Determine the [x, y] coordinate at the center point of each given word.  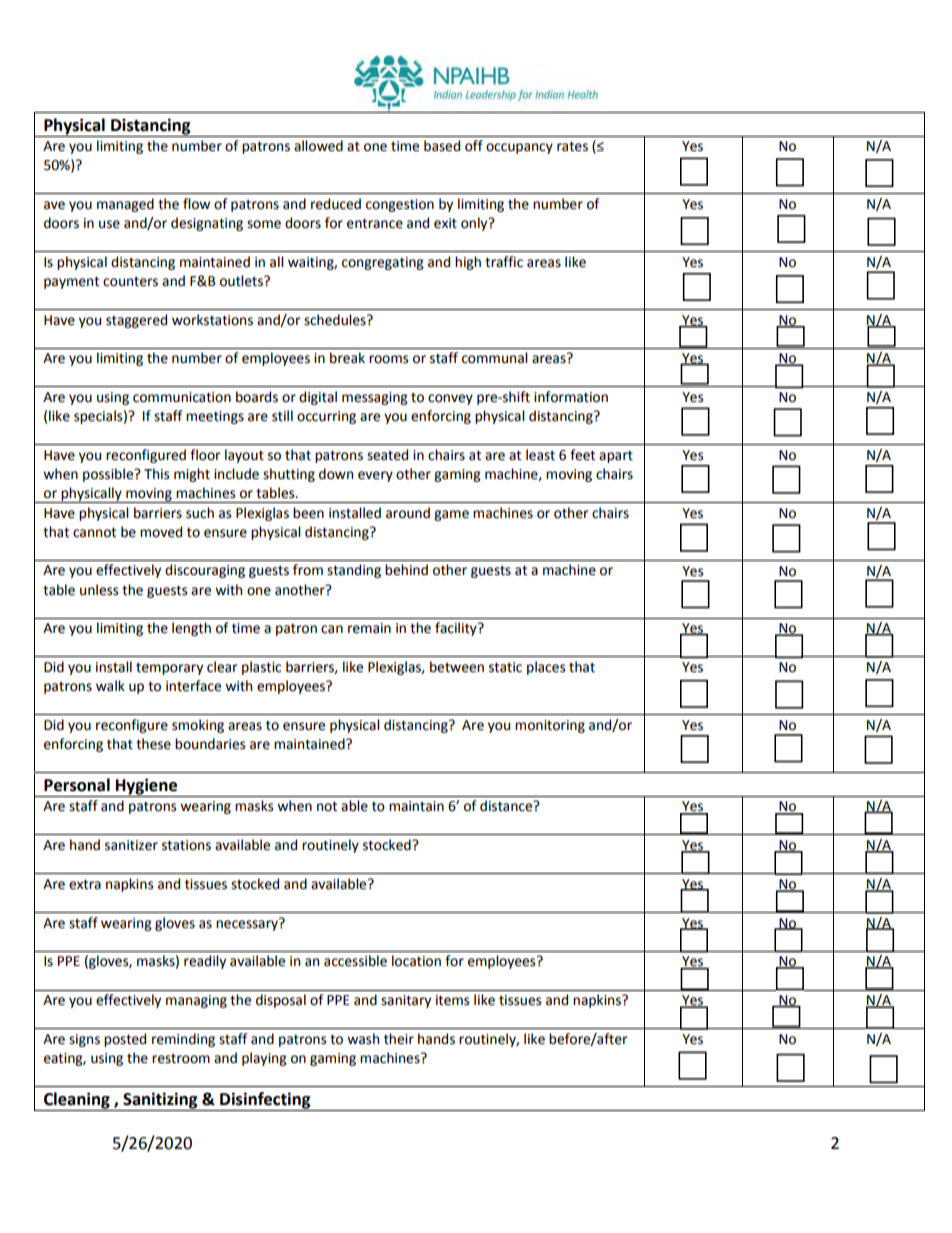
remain [369, 628]
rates [572, 146]
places [546, 668]
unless [99, 590]
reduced [336, 204]
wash [363, 1039]
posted [125, 1040]
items [452, 1000]
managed [125, 205]
